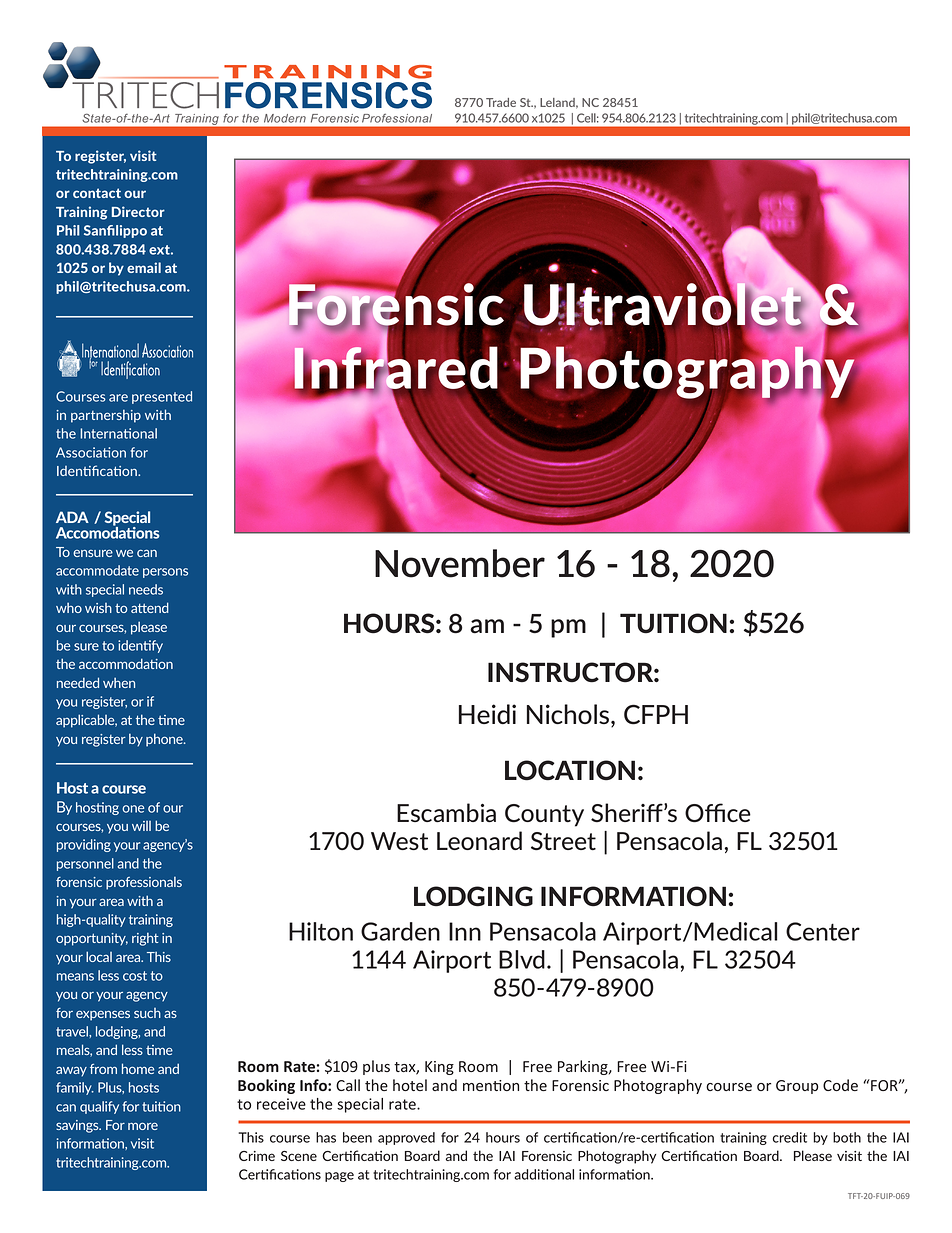  Describe the element at coordinates (501, 102) in the document. I see `Trade` at that location.
